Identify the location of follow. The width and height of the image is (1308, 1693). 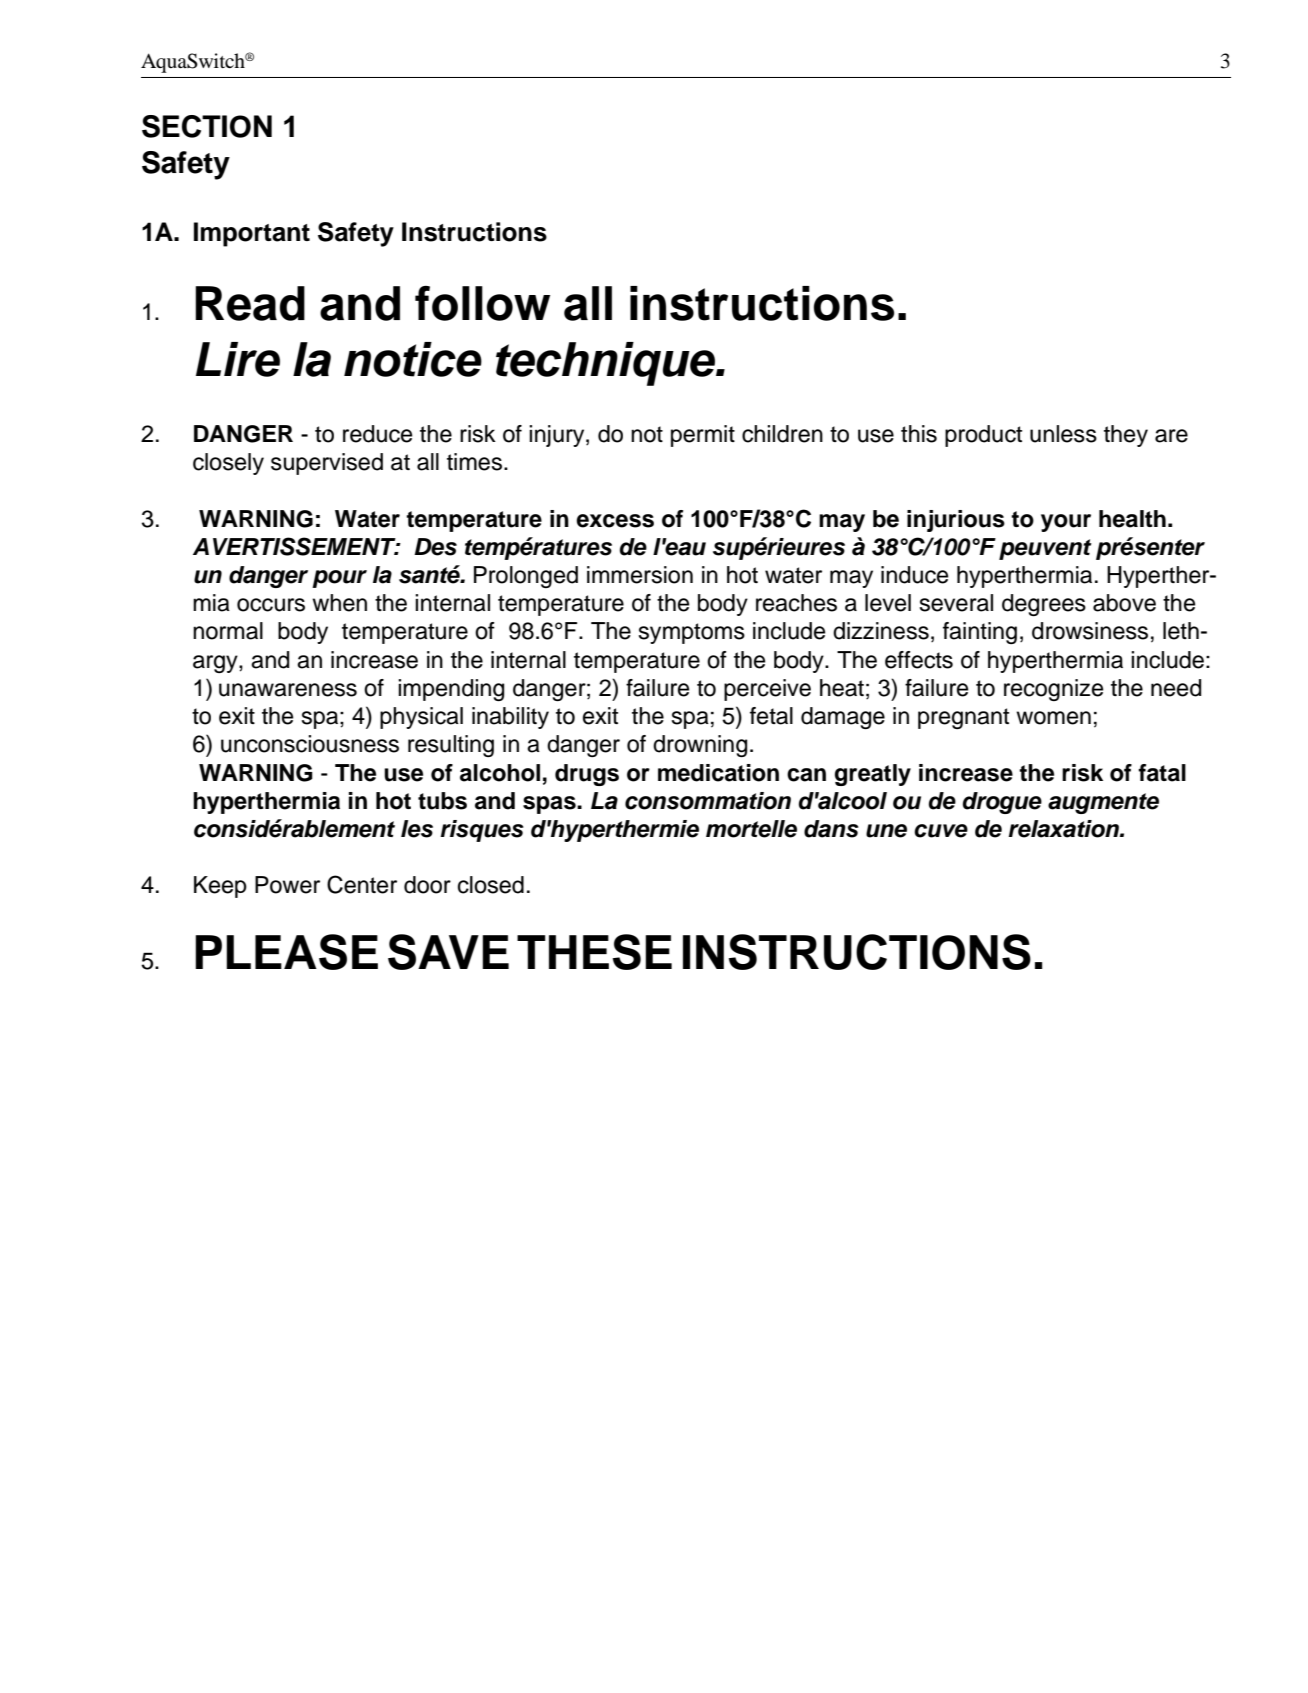
(482, 303).
